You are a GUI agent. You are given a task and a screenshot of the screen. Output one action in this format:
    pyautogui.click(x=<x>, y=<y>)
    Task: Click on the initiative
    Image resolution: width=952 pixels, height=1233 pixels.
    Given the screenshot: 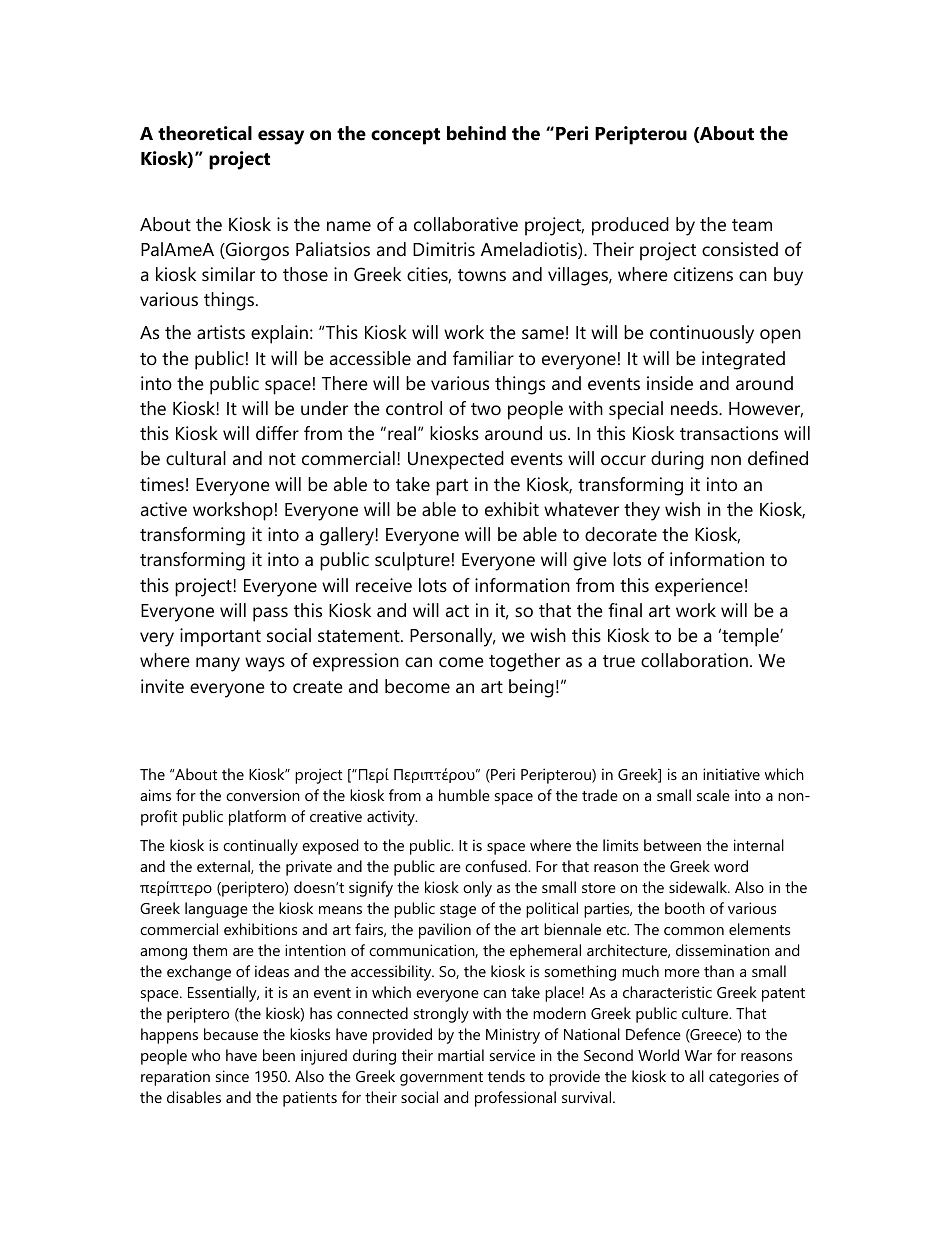 What is the action you would take?
    pyautogui.click(x=731, y=774)
